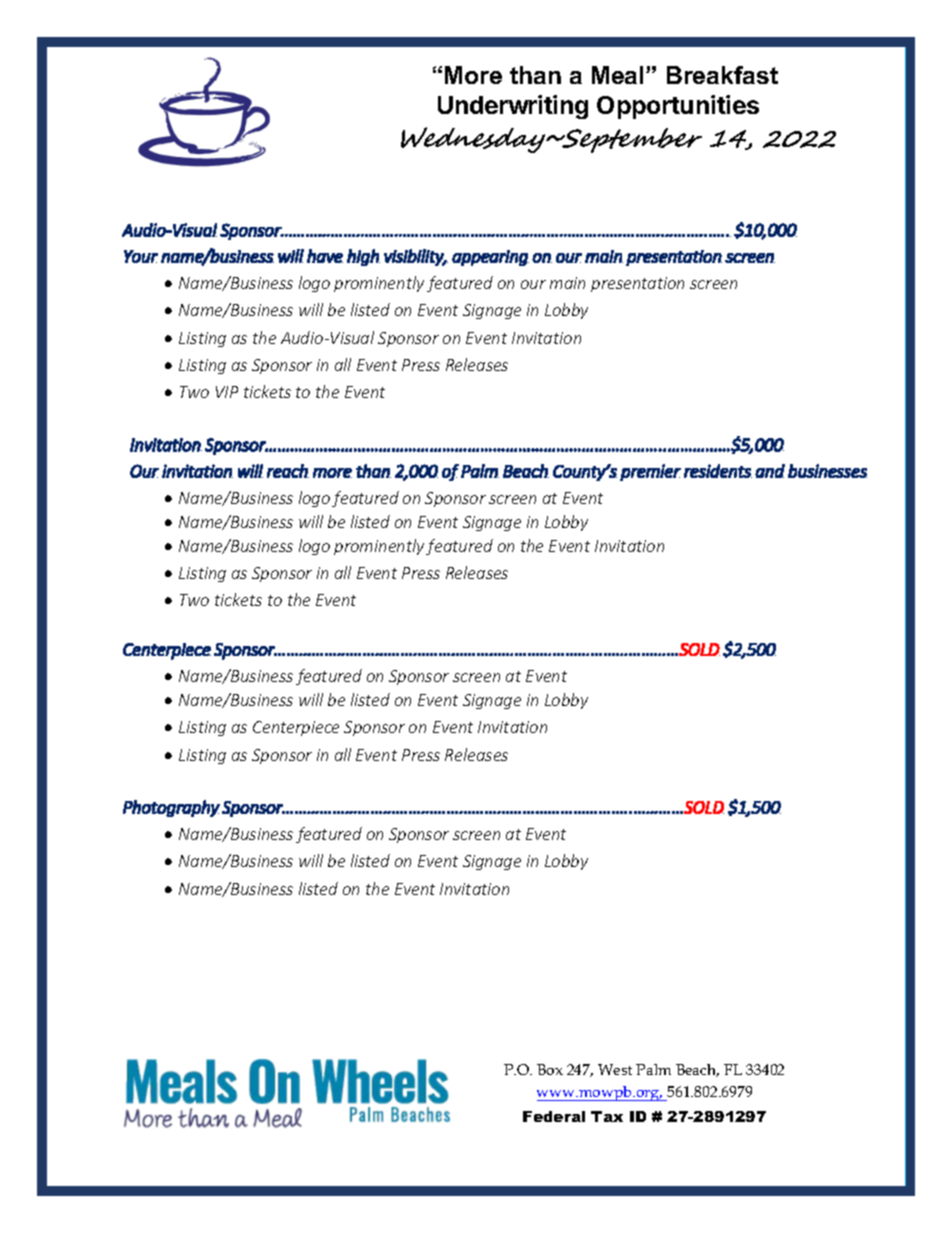 The height and width of the screenshot is (1233, 952). I want to click on Federal, so click(554, 1116).
